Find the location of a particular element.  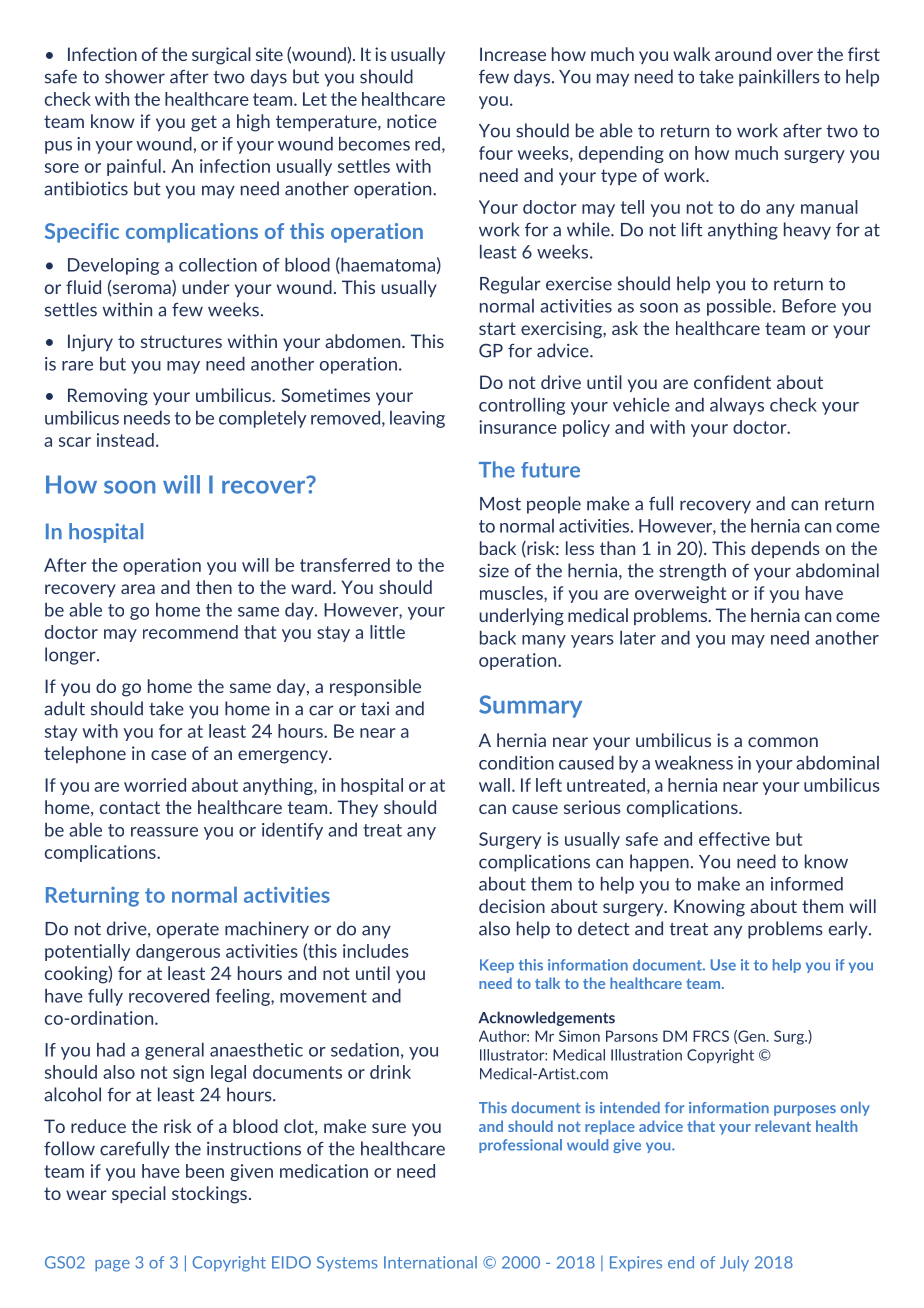

painkillers is located at coordinates (779, 78).
